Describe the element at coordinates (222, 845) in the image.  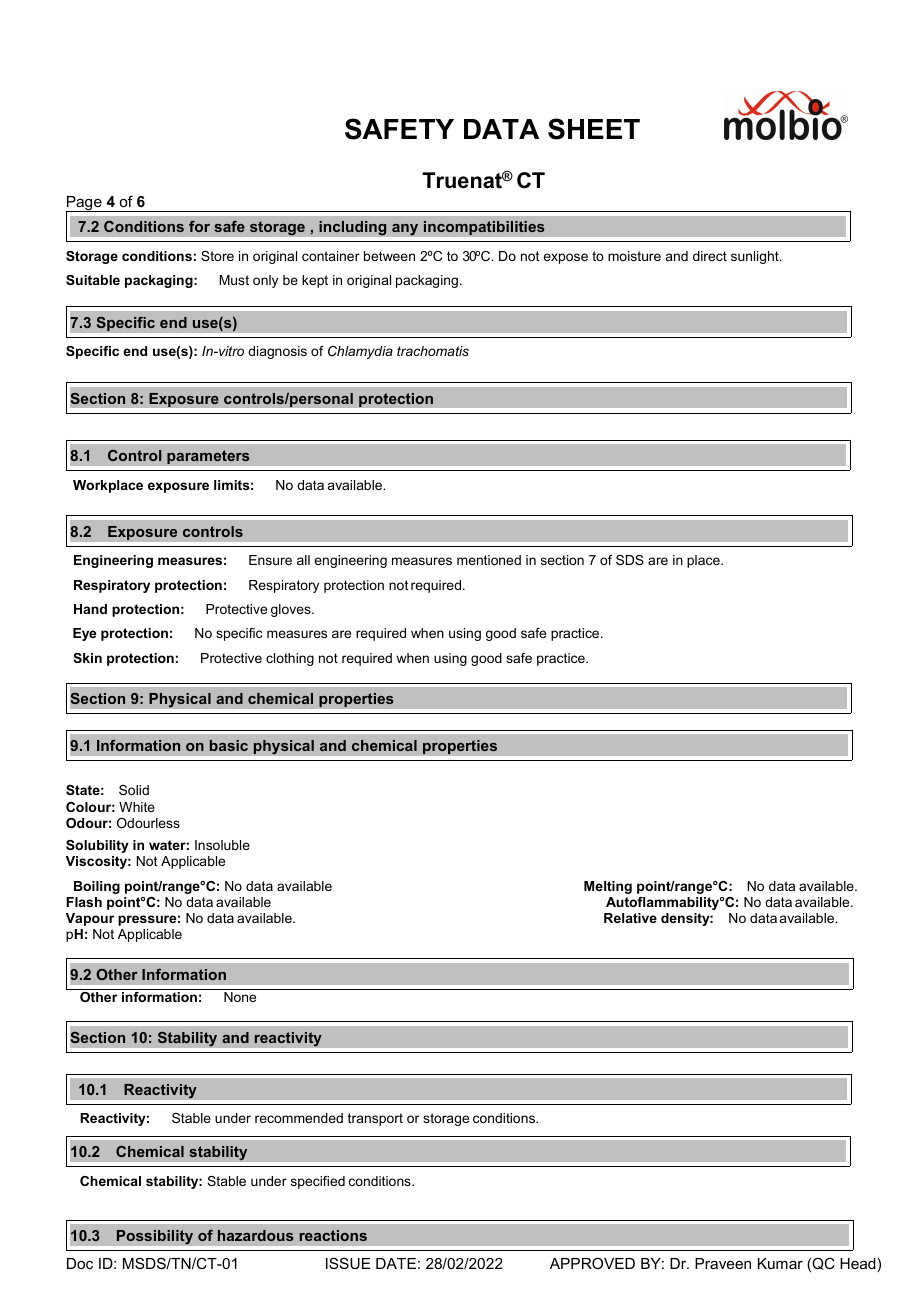
I see `Insoluble` at that location.
